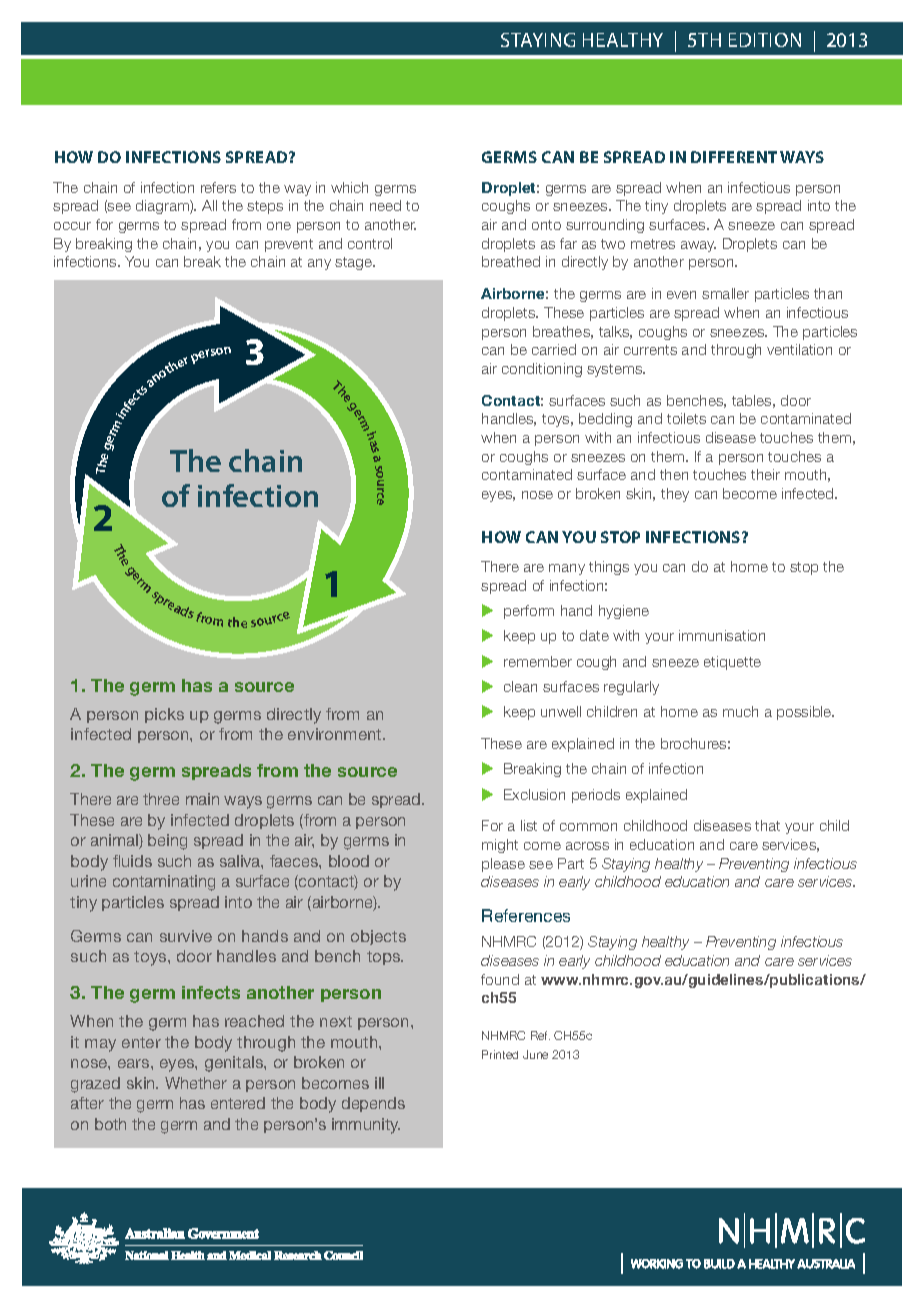 The width and height of the screenshot is (924, 1308). Describe the element at coordinates (767, 825) in the screenshot. I see `that` at that location.
